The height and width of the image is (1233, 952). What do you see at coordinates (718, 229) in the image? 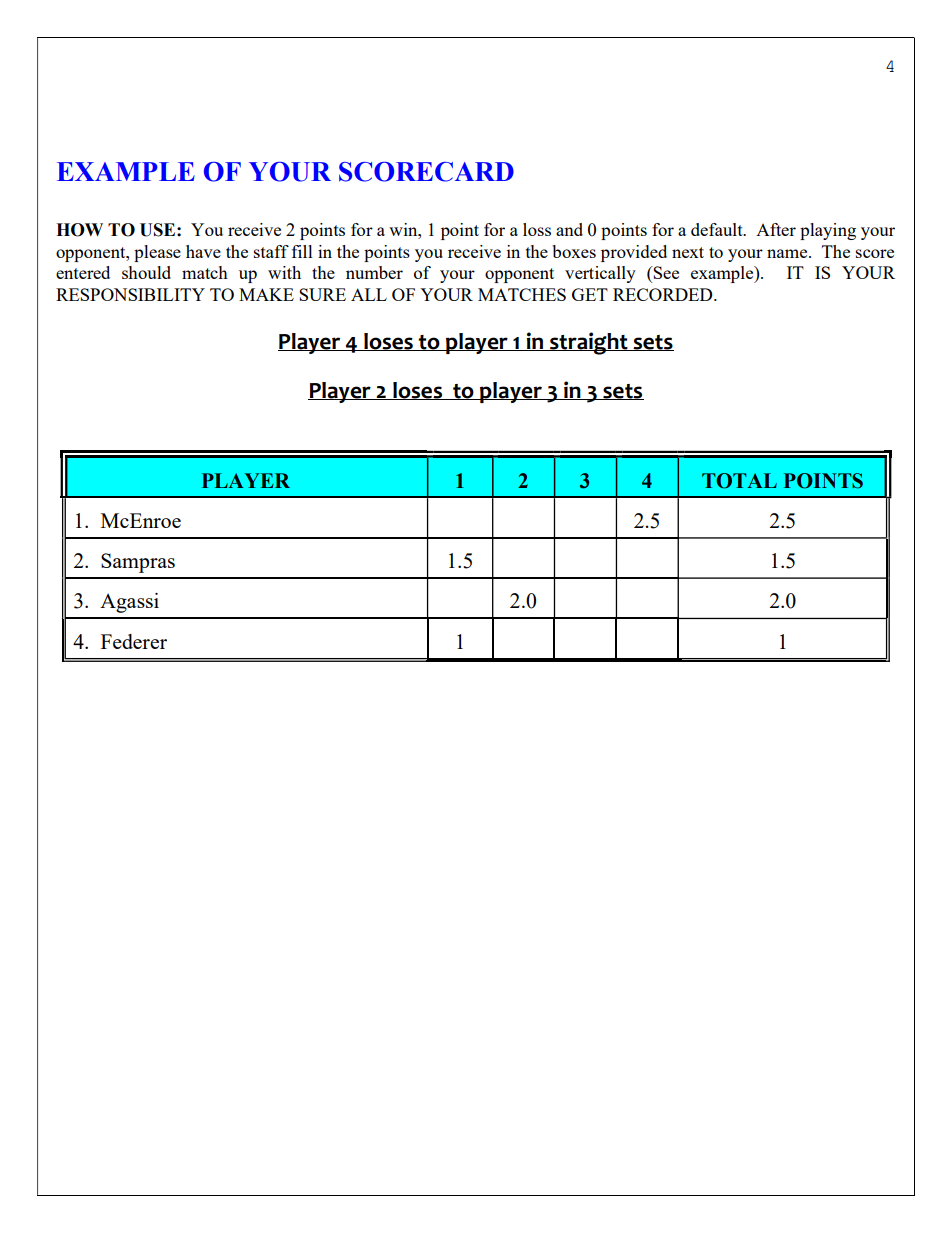
I see `default` at bounding box center [718, 229].
